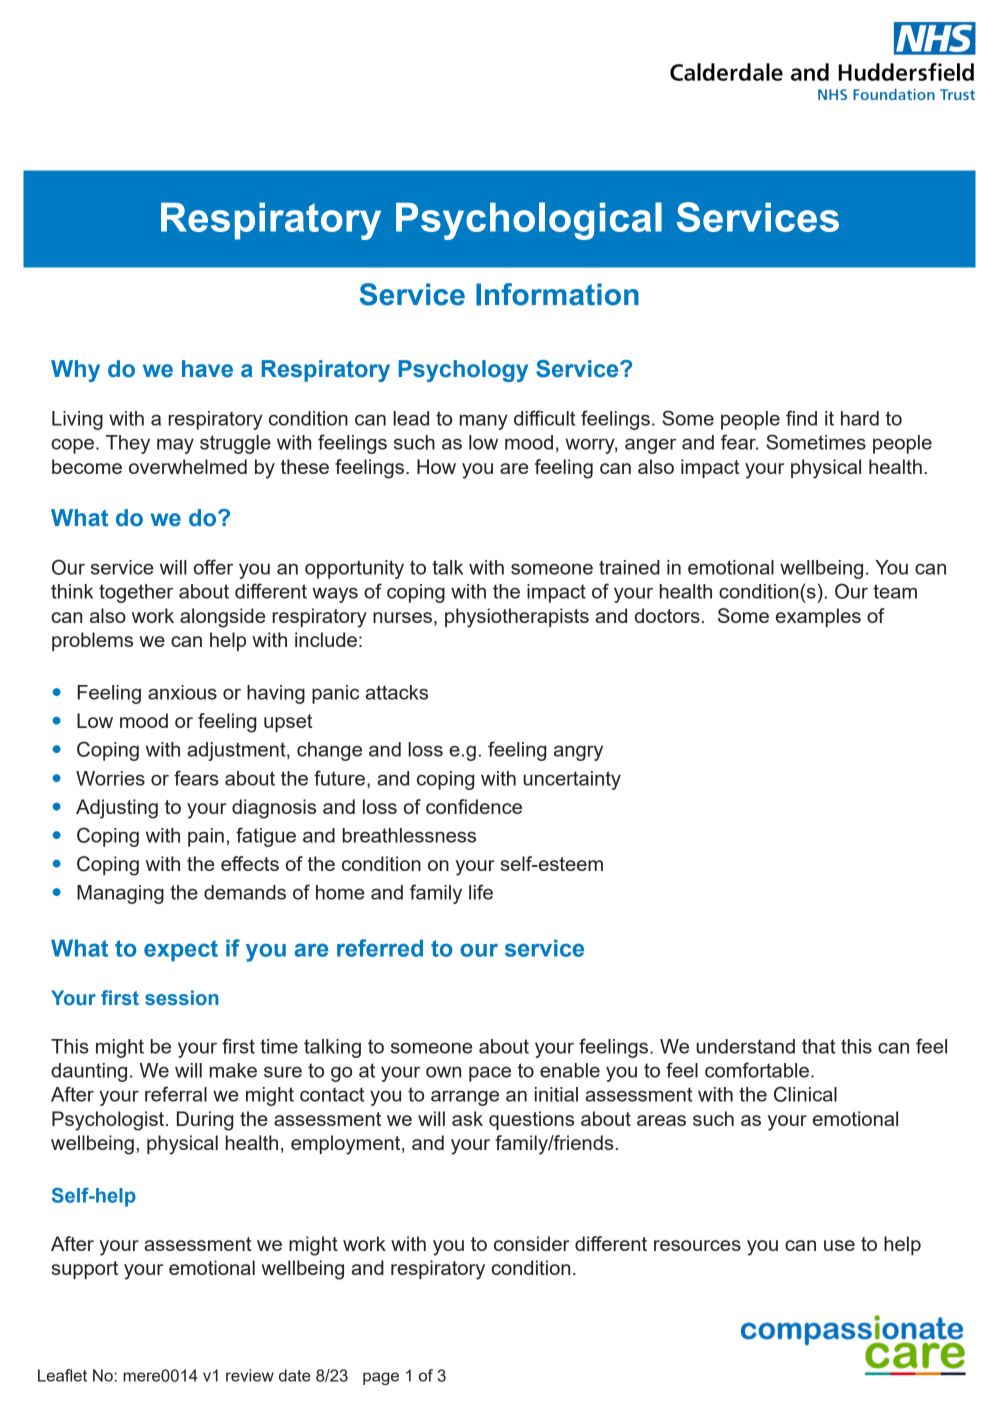 Image resolution: width=999 pixels, height=1413 pixels. What do you see at coordinates (436, 466) in the page?
I see `How` at bounding box center [436, 466].
